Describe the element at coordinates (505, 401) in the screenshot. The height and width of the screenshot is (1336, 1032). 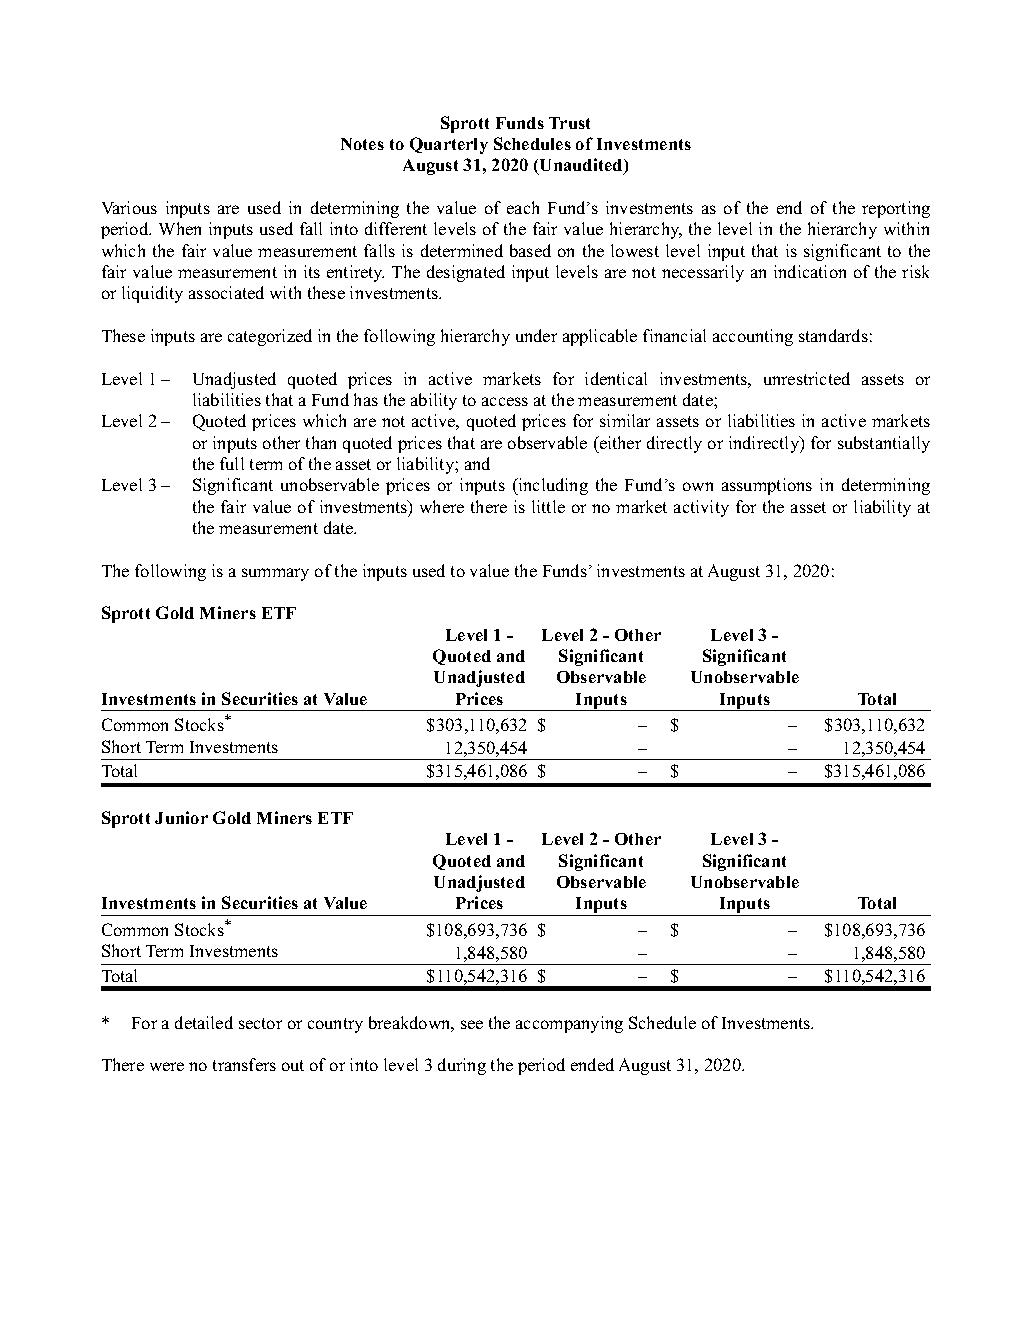
I see `access` at that location.
